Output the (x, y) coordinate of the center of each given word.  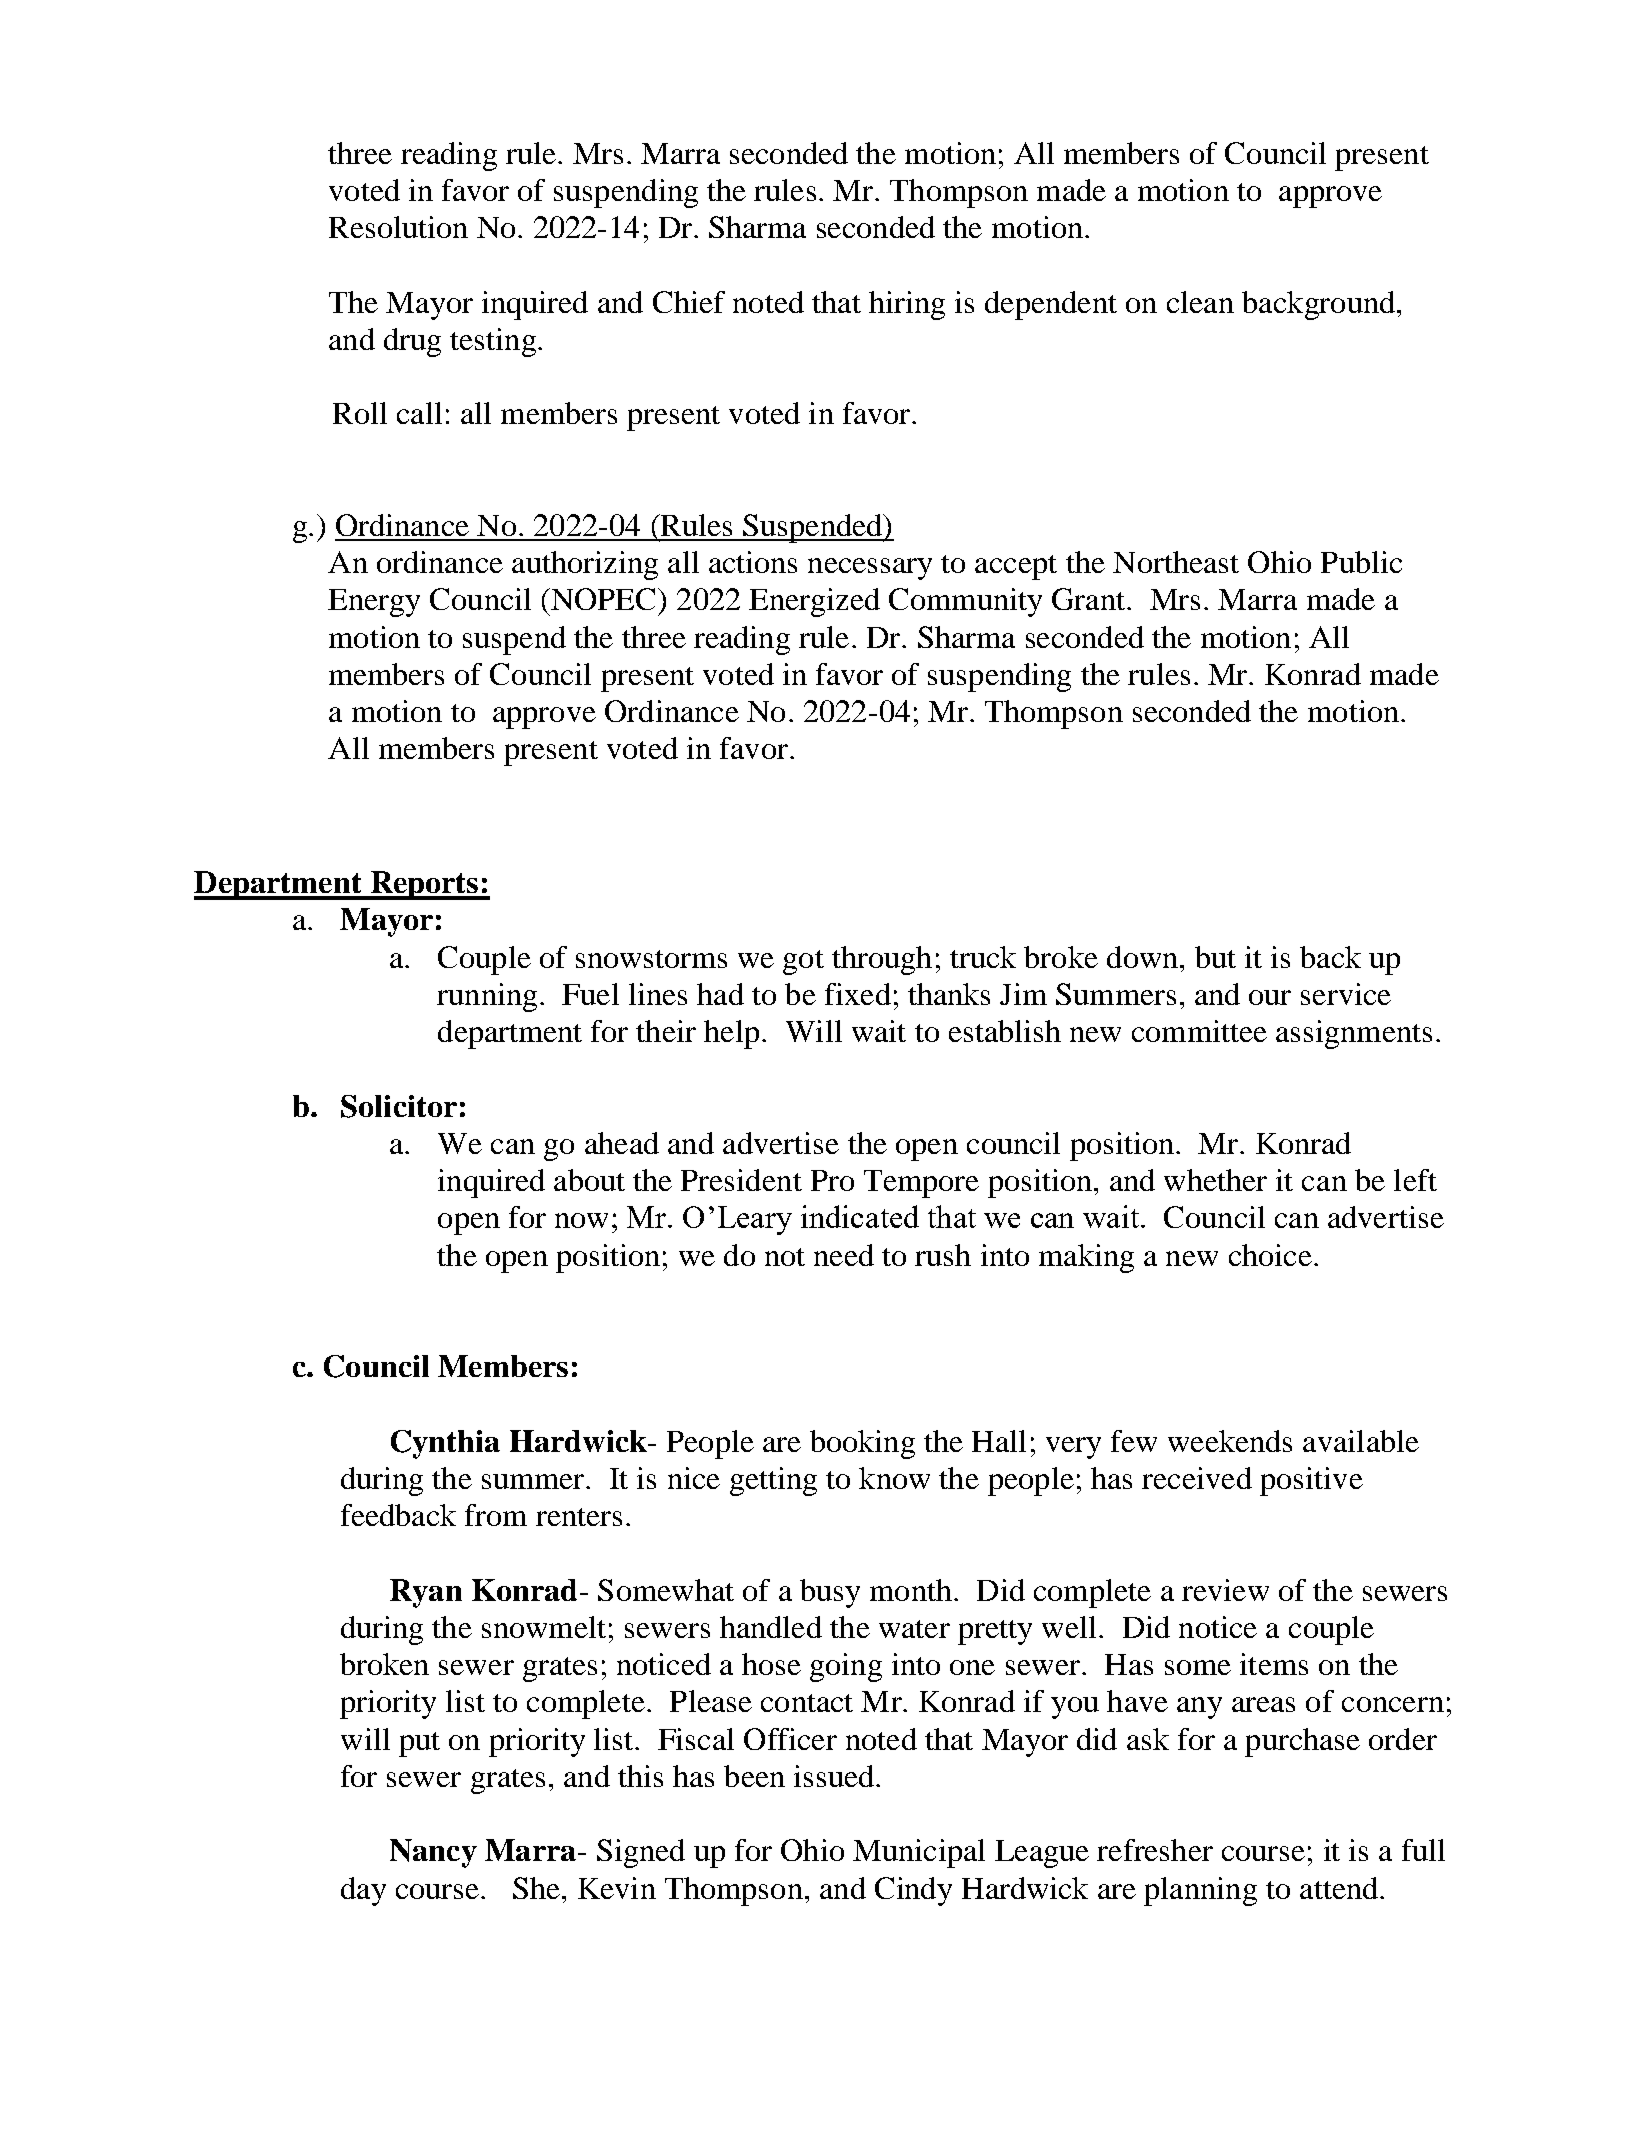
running (487, 997)
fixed (858, 994)
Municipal (919, 1853)
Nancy (433, 1853)
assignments (1354, 1034)
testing (493, 342)
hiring (907, 305)
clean (1200, 302)
